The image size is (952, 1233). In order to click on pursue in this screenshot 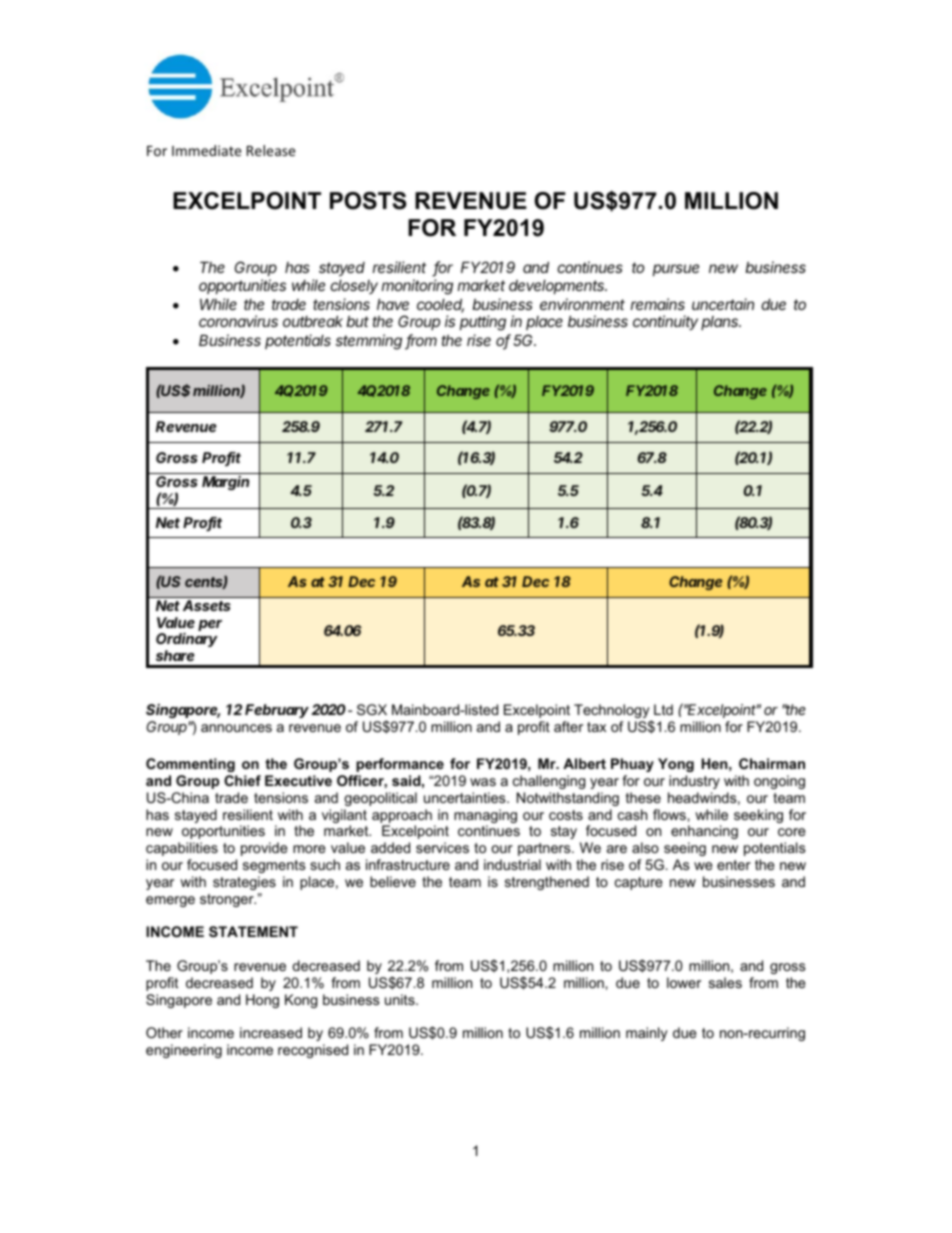, I will do `click(676, 270)`.
